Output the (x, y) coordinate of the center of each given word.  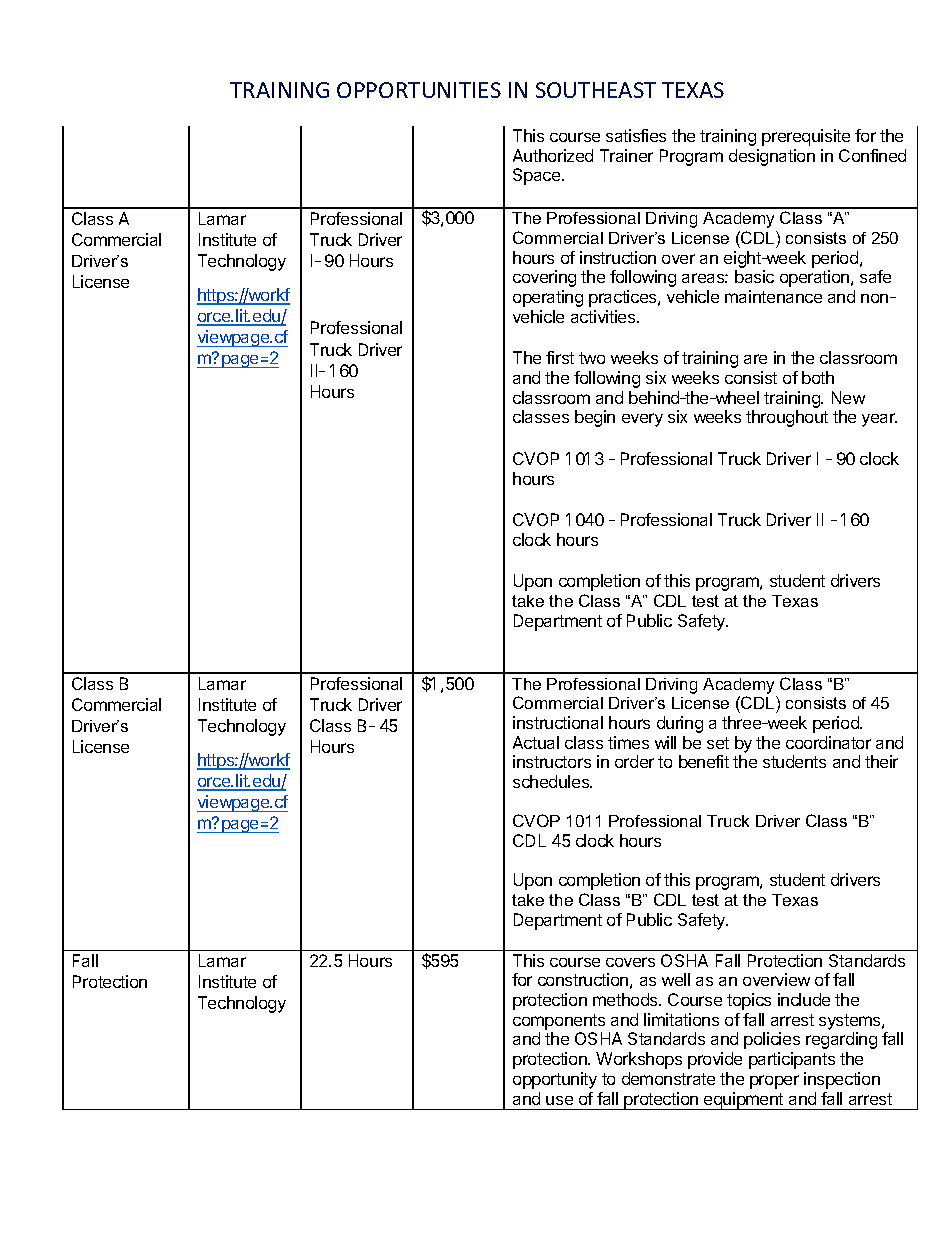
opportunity (555, 1080)
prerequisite (806, 137)
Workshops (639, 1060)
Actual (536, 742)
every (642, 420)
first (560, 357)
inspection (842, 1080)
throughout (787, 418)
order (634, 761)
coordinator (828, 742)
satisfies (636, 135)
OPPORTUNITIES (419, 90)
